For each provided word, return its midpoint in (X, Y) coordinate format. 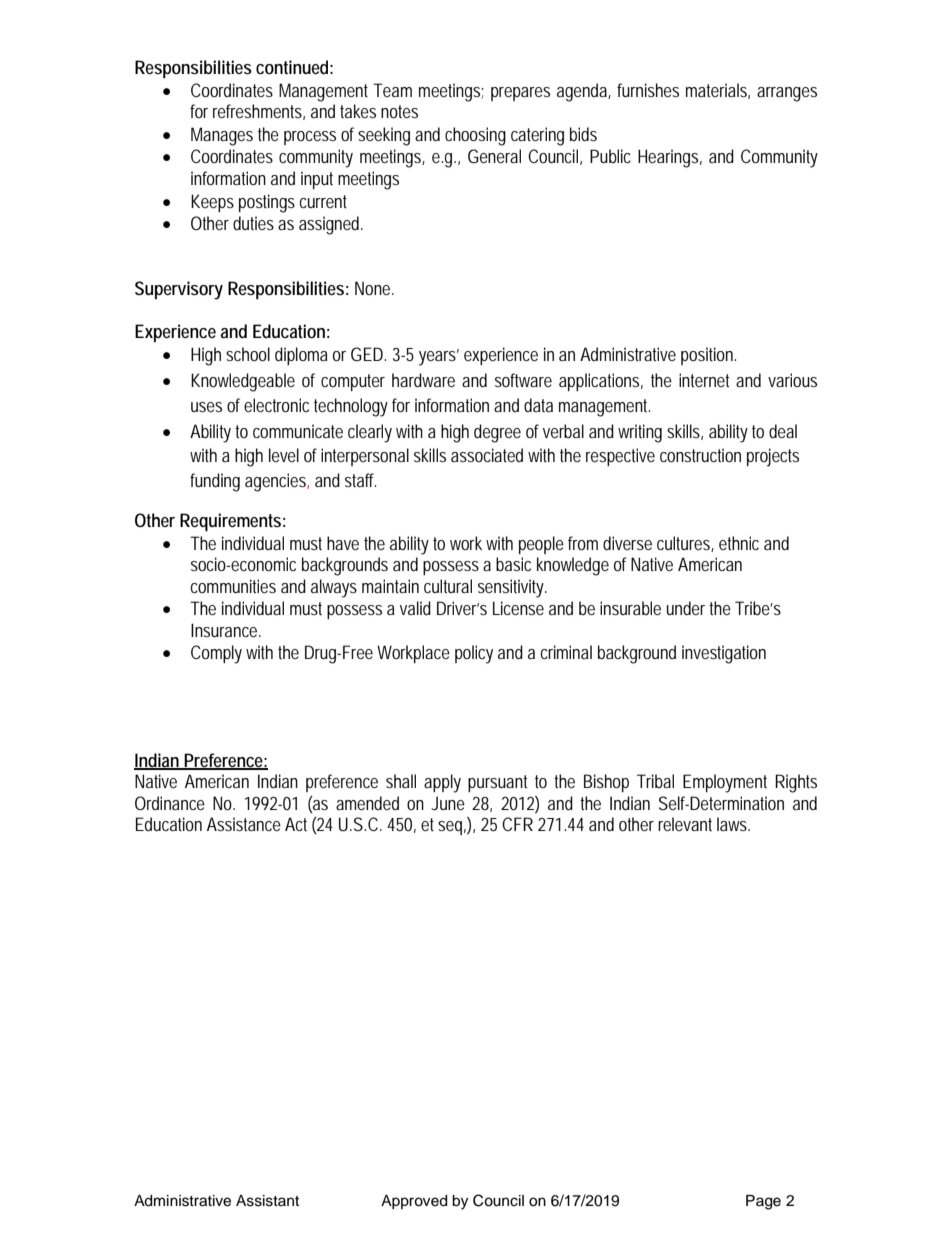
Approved (414, 1202)
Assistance (244, 824)
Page (763, 1202)
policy (474, 654)
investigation (724, 654)
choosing (475, 136)
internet (704, 380)
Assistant (267, 1201)
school (248, 354)
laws (733, 824)
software (523, 380)
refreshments (259, 112)
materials (718, 91)
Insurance (226, 630)
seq (452, 828)
